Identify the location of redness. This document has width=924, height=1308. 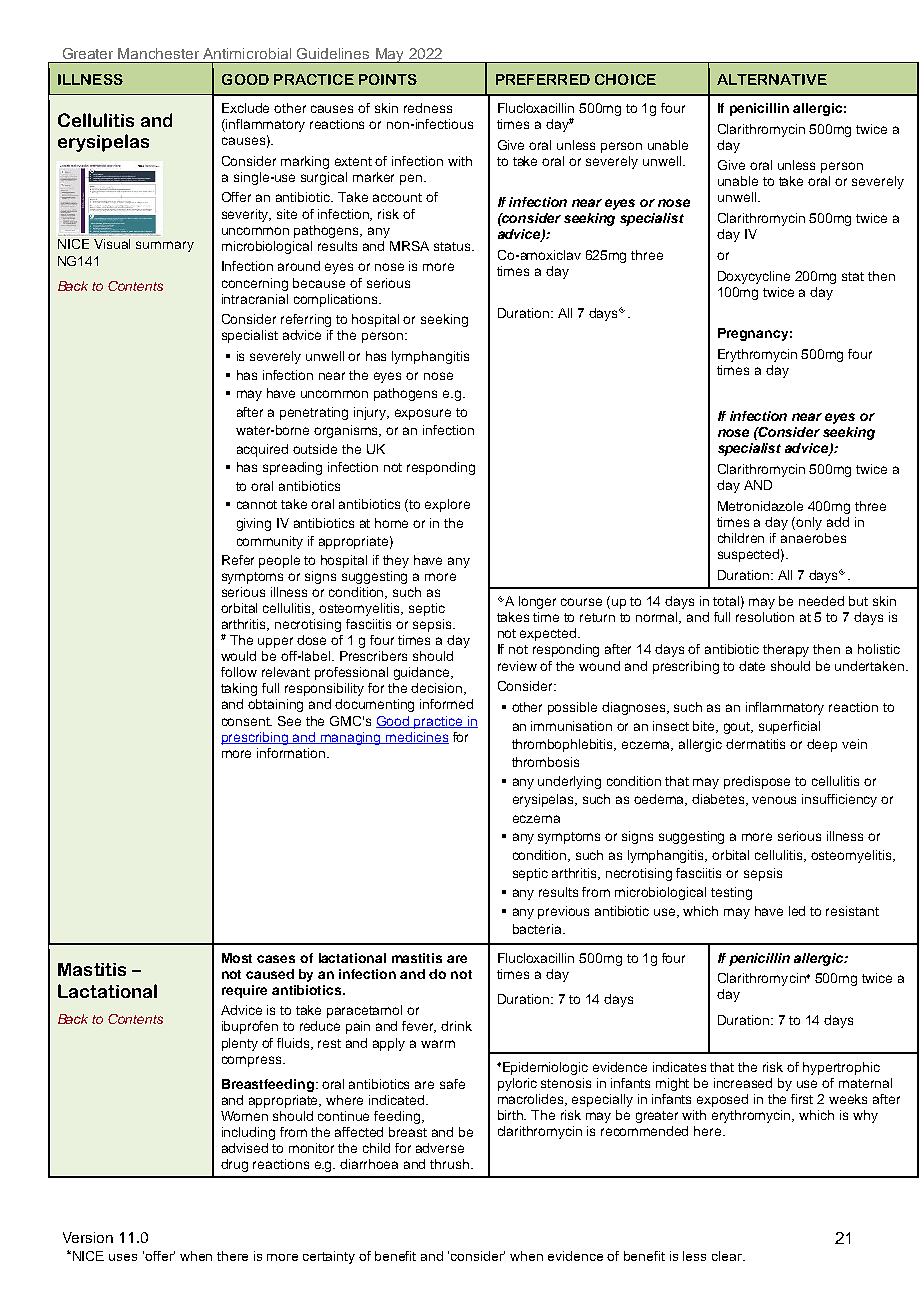
(428, 108).
